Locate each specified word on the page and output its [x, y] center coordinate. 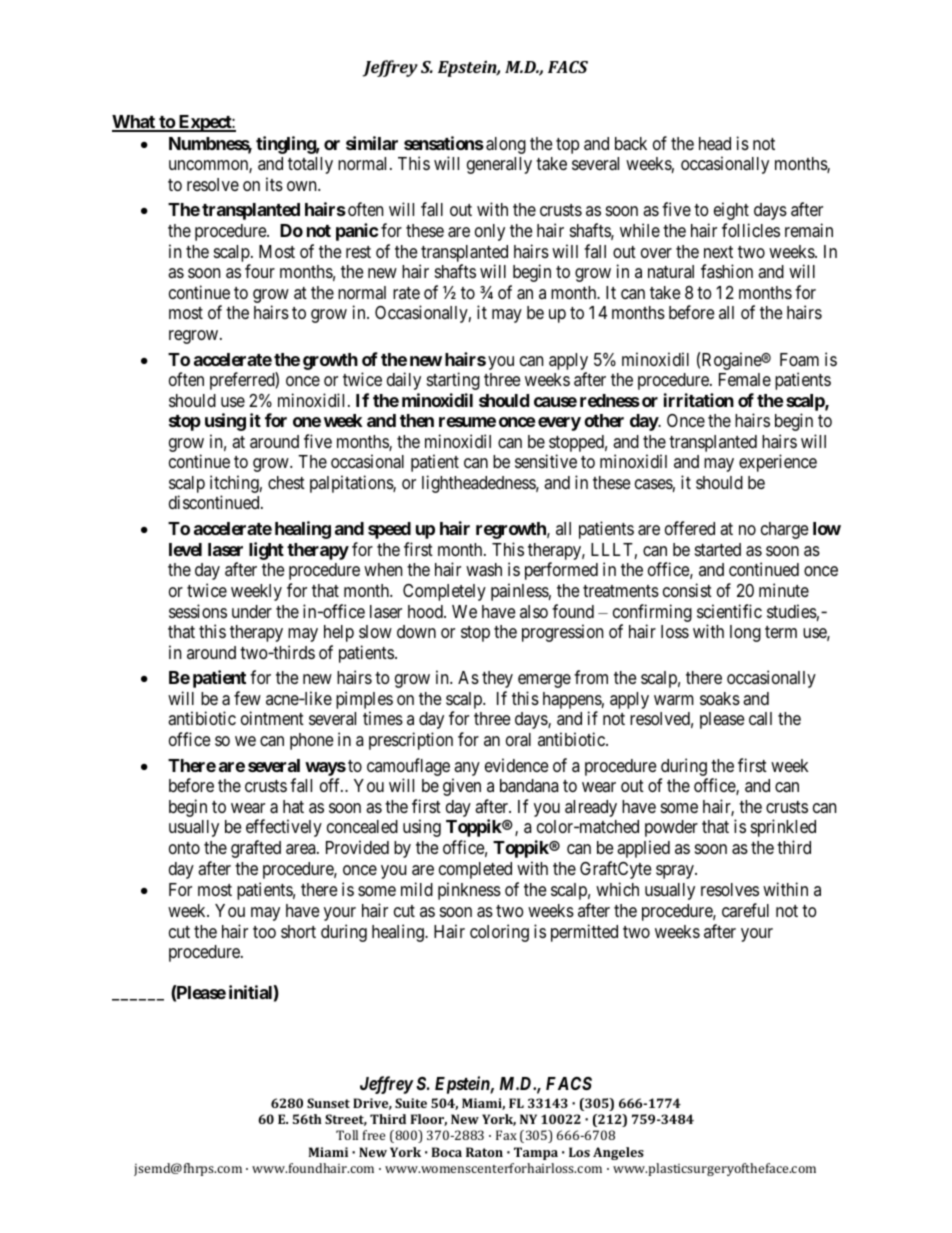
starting [453, 381]
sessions [198, 611]
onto [184, 848]
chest [286, 482]
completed [475, 870]
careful [745, 910]
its [274, 184]
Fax [506, 1135]
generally [499, 165]
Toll [347, 1135]
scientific [729, 611]
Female [745, 379]
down [416, 631]
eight [731, 211]
